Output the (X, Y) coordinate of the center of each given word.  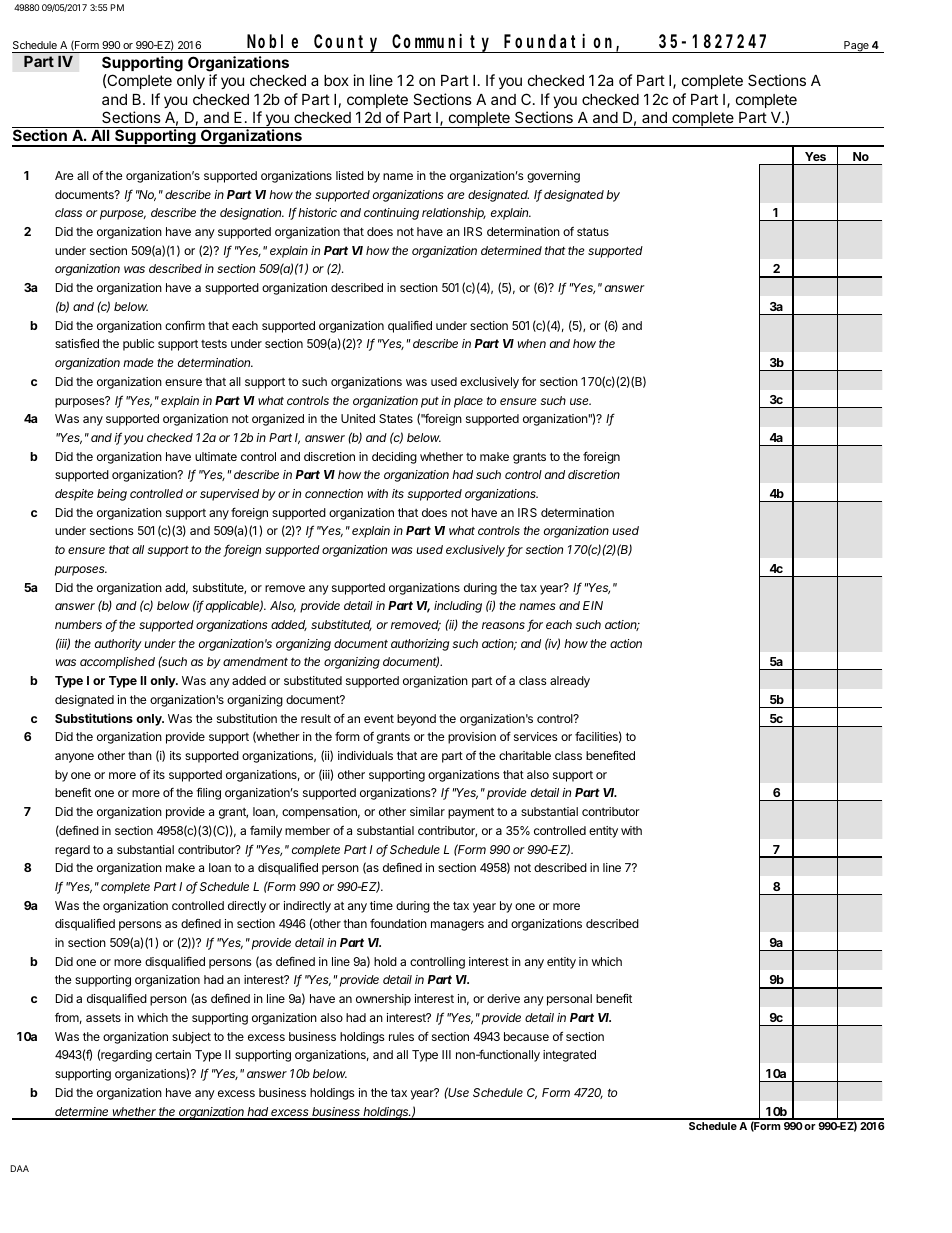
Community (442, 43)
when (532, 343)
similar (427, 811)
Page (856, 47)
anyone (74, 758)
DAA (20, 1168)
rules (401, 1036)
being (112, 495)
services (536, 736)
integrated (569, 1056)
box (336, 80)
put (430, 402)
